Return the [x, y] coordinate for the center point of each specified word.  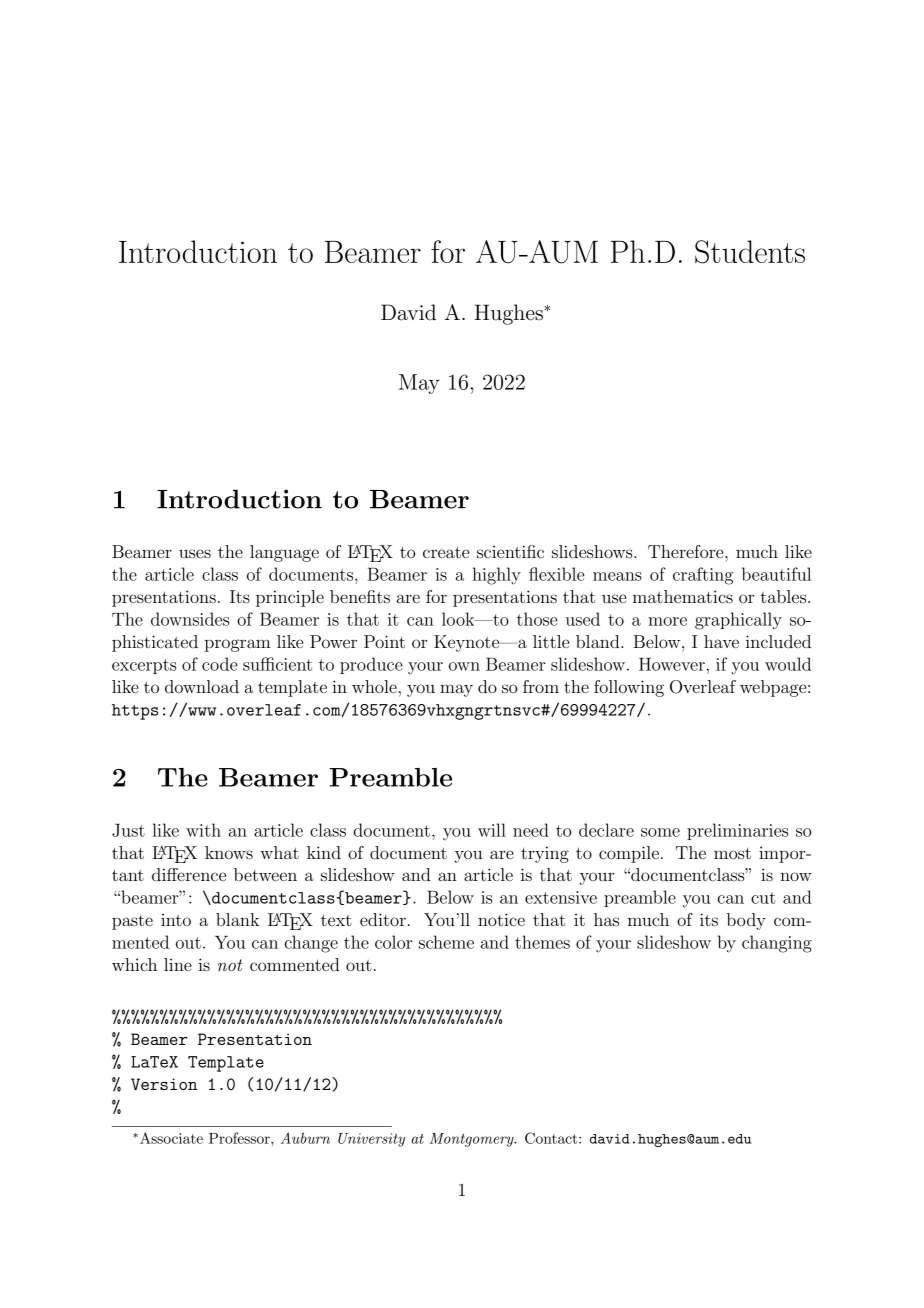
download [202, 686]
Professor [240, 1138]
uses [195, 553]
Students [750, 252]
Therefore [687, 551]
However [672, 664]
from [541, 686]
